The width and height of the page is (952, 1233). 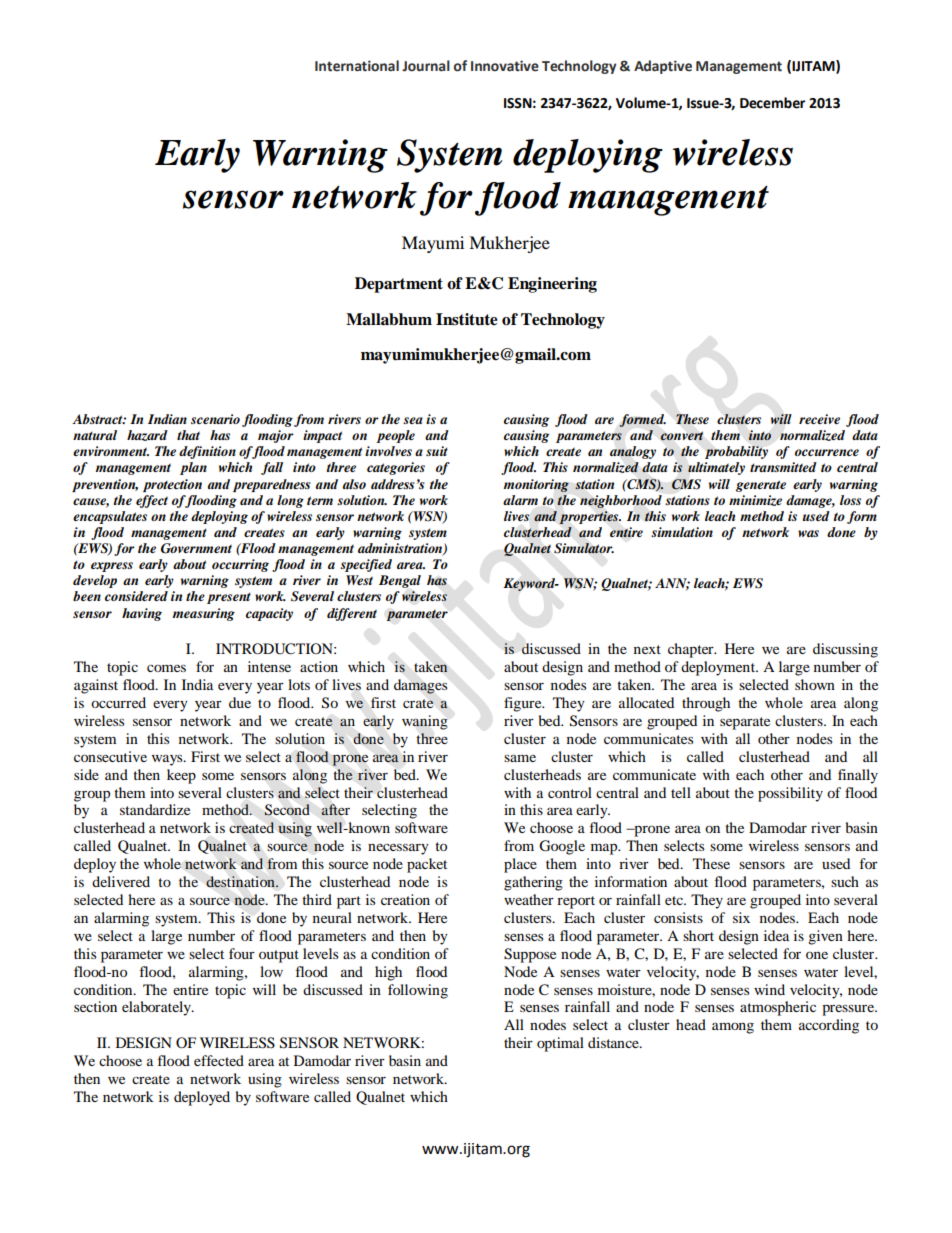 I want to click on separate, so click(x=745, y=723).
